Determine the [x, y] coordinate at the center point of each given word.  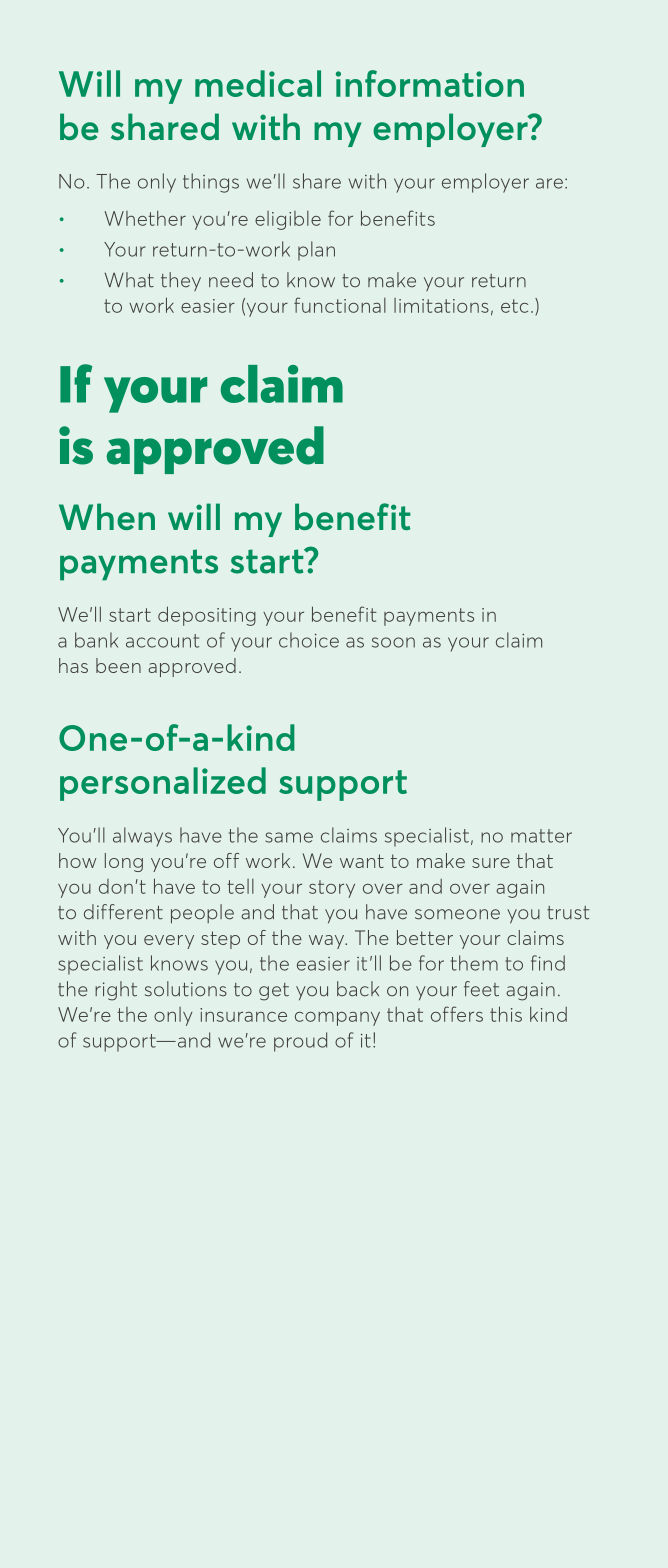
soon [393, 642]
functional [340, 305]
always [142, 837]
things [211, 183]
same [289, 837]
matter [541, 836]
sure [491, 863]
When [107, 516]
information [430, 83]
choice [309, 640]
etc [514, 306]
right [116, 991]
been [118, 665]
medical [258, 83]
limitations [441, 305]
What [129, 280]
